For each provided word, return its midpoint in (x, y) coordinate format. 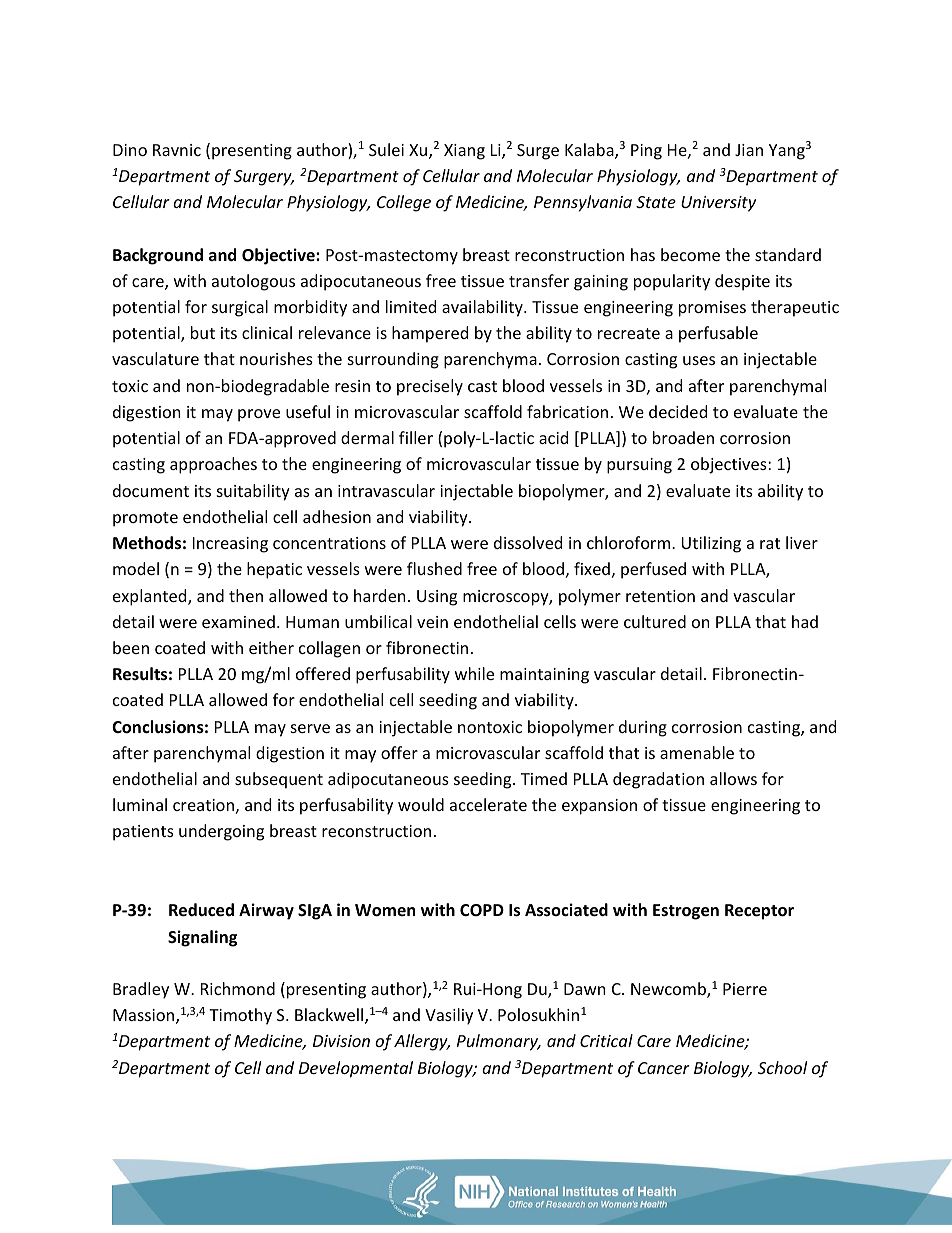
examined (238, 621)
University (718, 204)
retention (660, 596)
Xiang (464, 152)
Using (437, 598)
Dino (130, 150)
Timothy (240, 1016)
